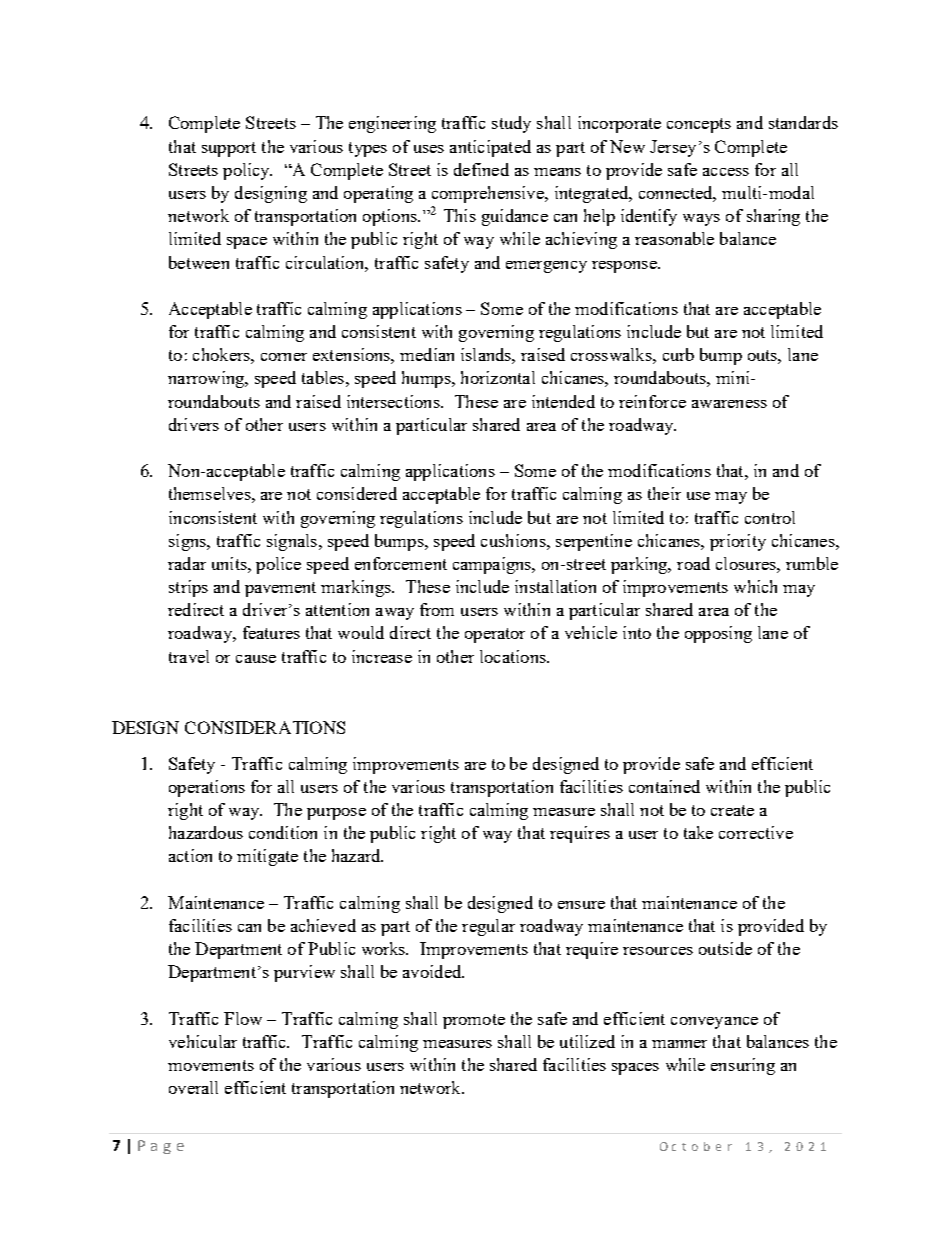 This page has height=1233, width=952. What do you see at coordinates (726, 172) in the page?
I see `access` at bounding box center [726, 172].
